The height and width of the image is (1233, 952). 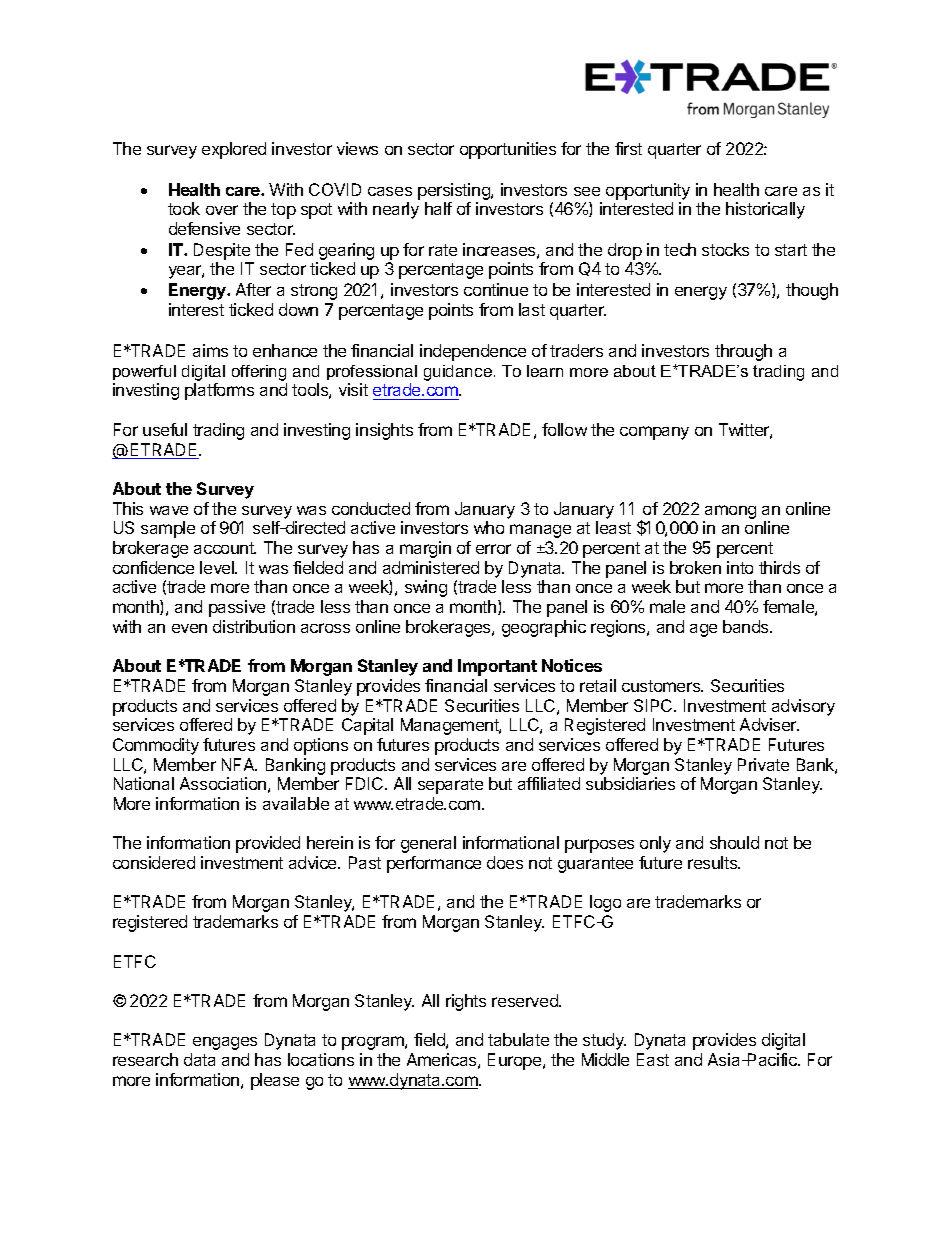 What do you see at coordinates (199, 1059) in the image?
I see `data` at bounding box center [199, 1059].
